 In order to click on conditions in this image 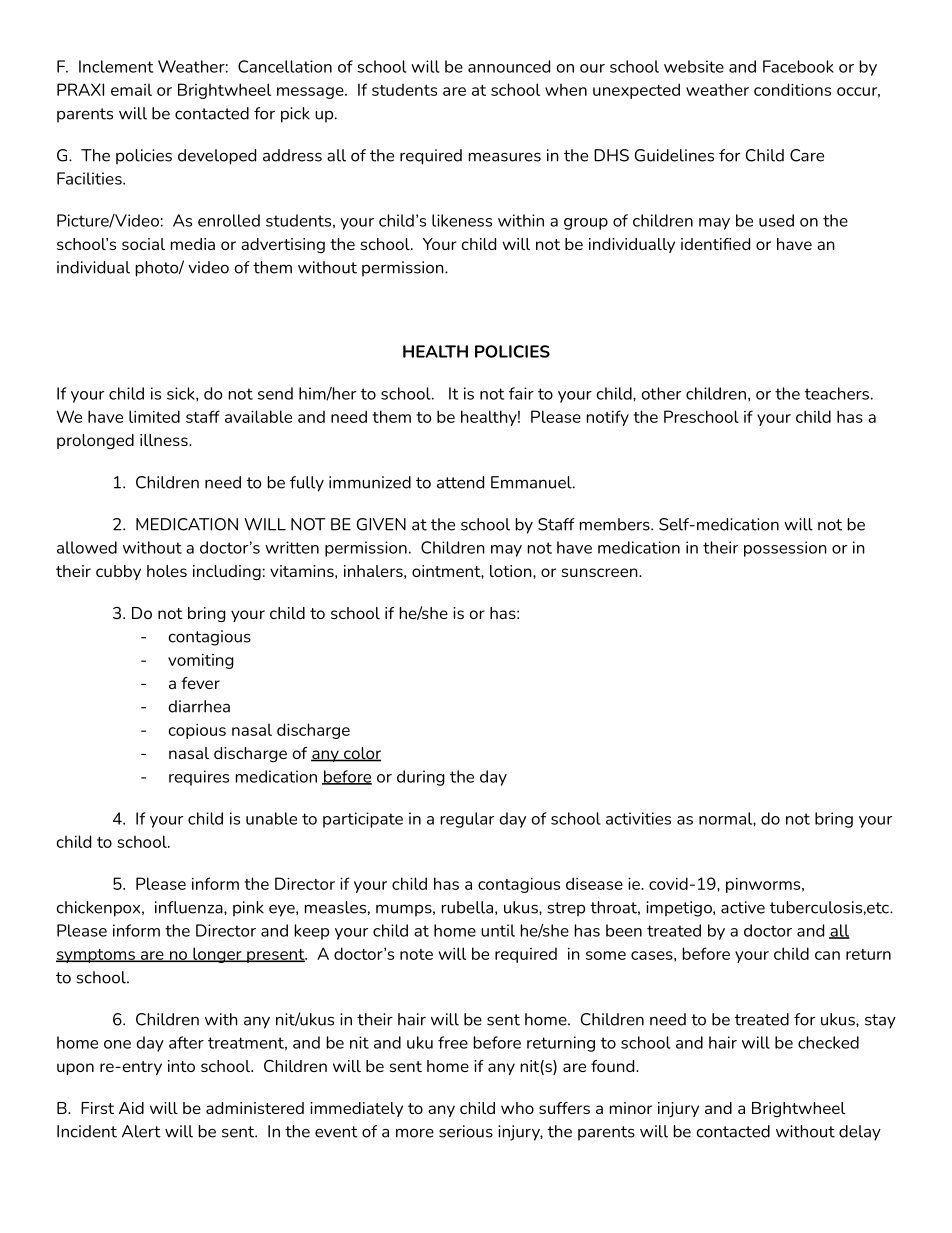, I will do `click(792, 89)`.
